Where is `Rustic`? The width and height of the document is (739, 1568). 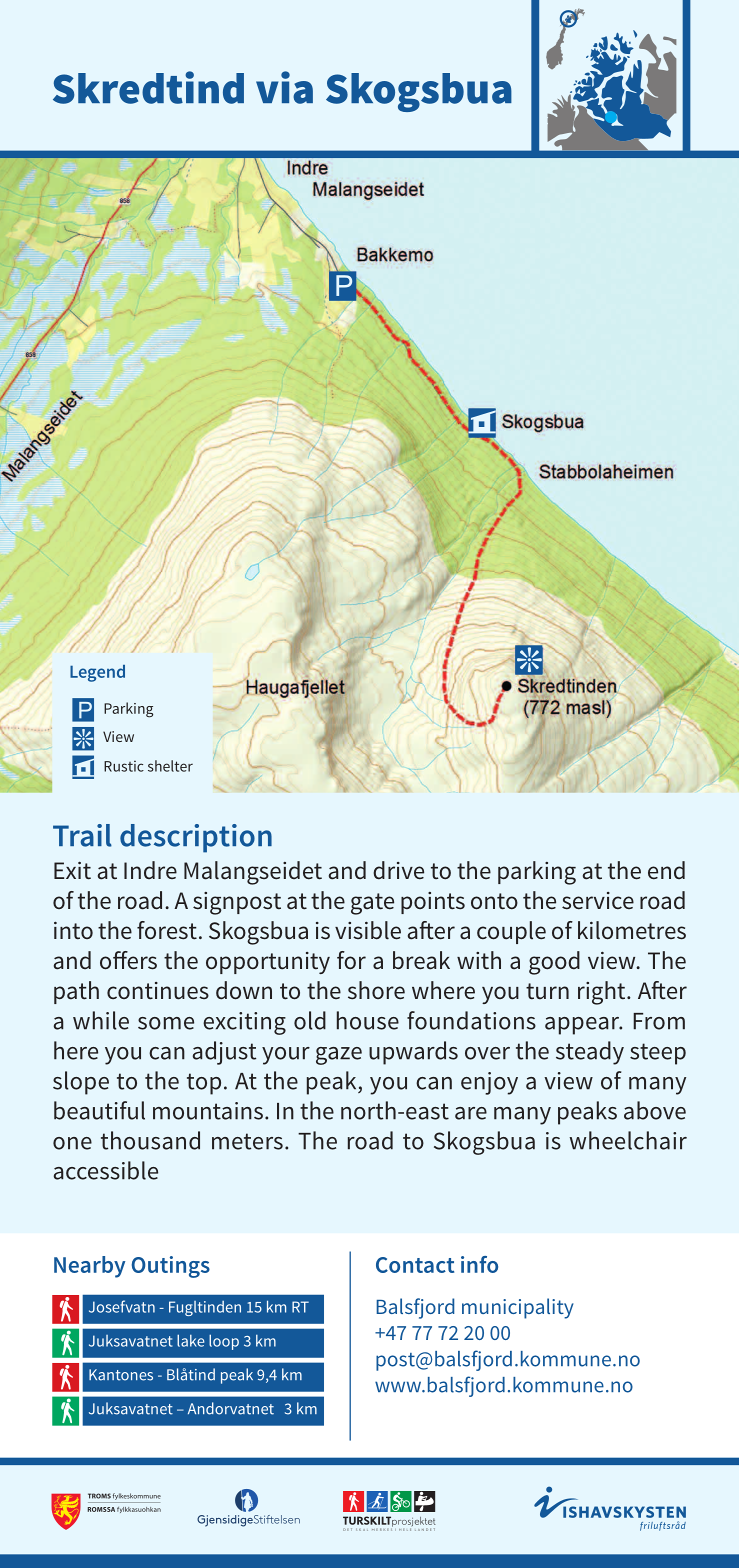
Rustic is located at coordinates (124, 766).
